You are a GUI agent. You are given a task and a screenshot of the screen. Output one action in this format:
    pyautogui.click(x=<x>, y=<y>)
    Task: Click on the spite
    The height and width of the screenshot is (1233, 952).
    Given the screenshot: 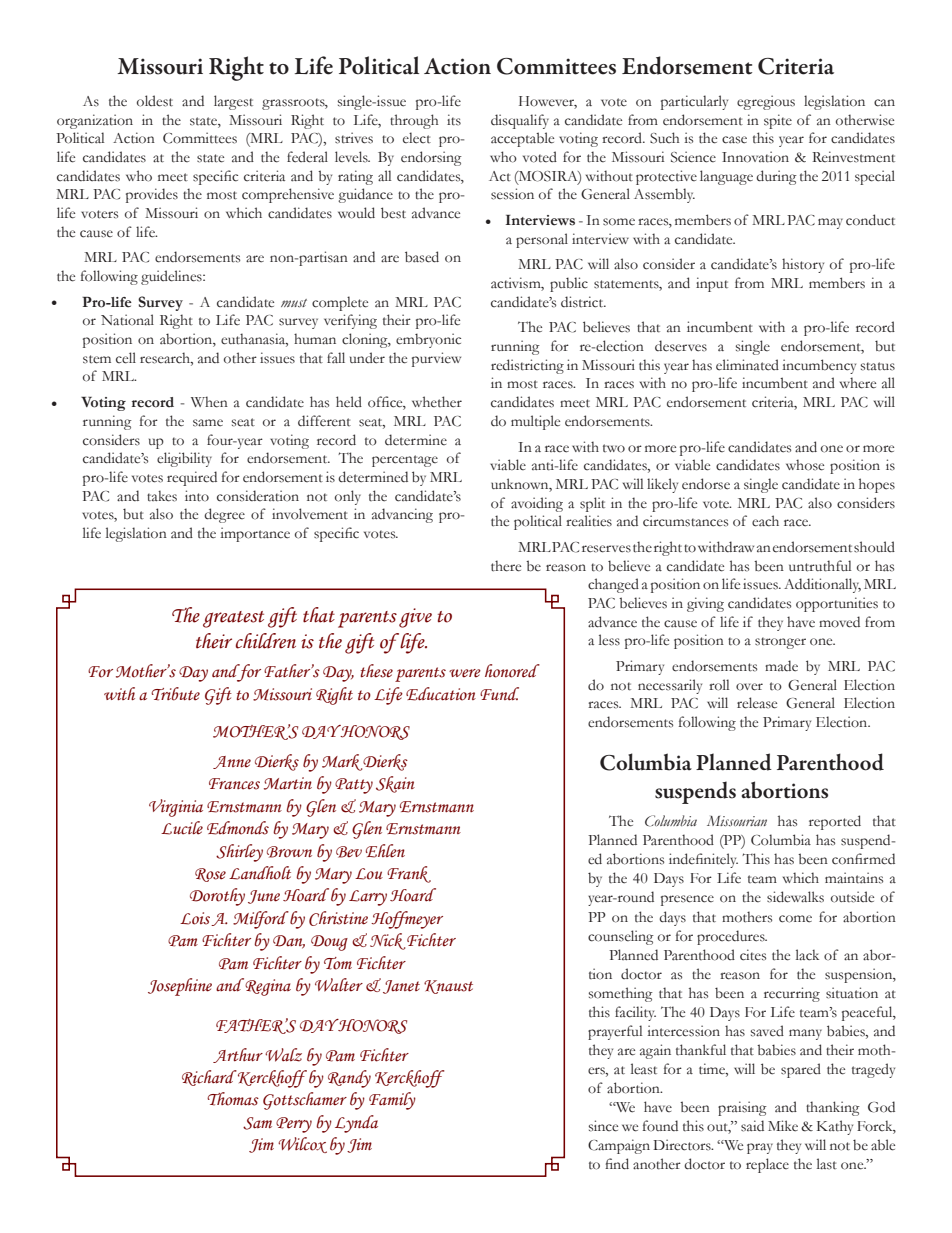 What is the action you would take?
    pyautogui.click(x=778, y=121)
